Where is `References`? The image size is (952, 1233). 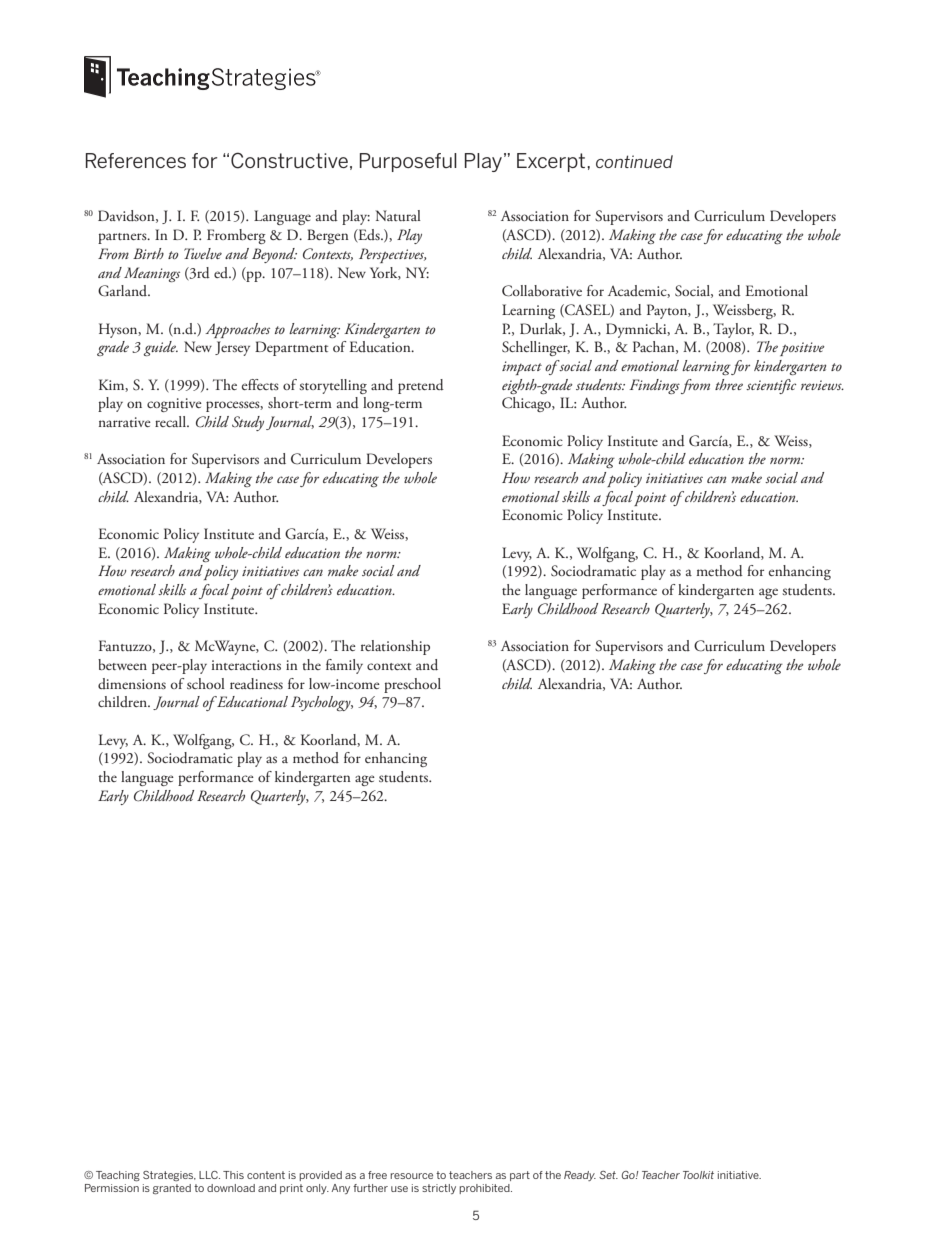 References is located at coordinates (136, 160).
